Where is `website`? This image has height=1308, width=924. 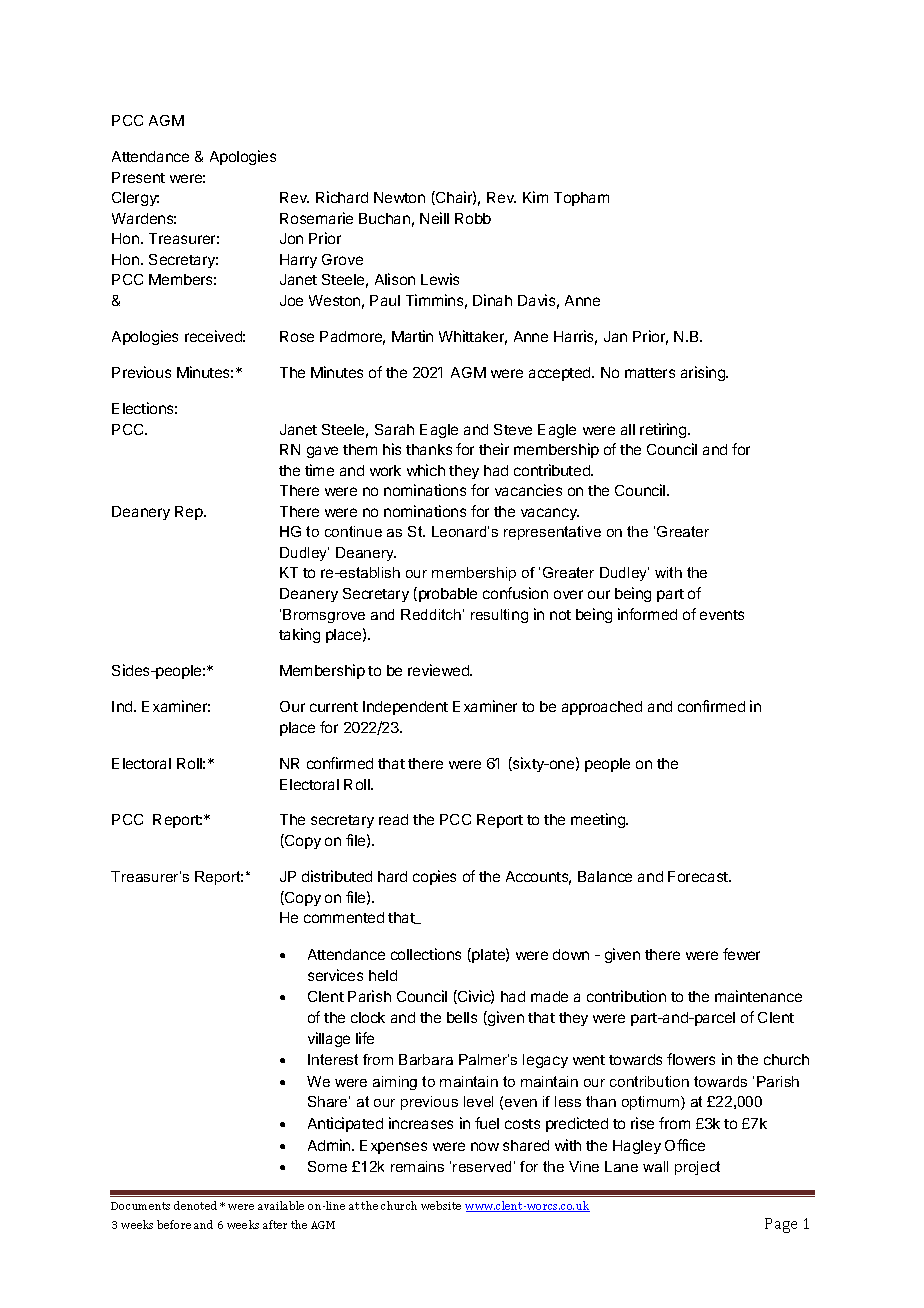 website is located at coordinates (441, 1205).
